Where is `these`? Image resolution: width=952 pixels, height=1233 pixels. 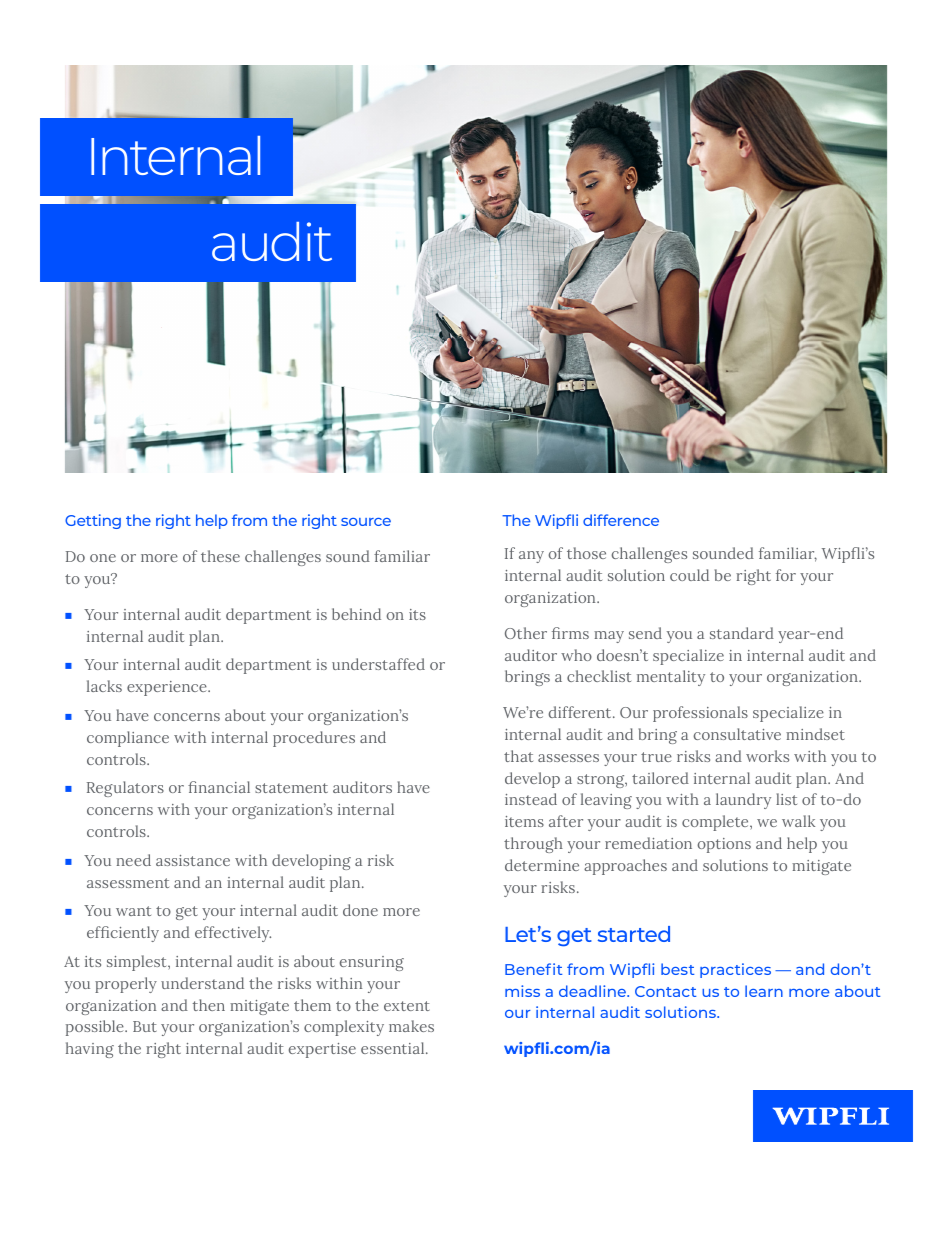 these is located at coordinates (220, 556).
